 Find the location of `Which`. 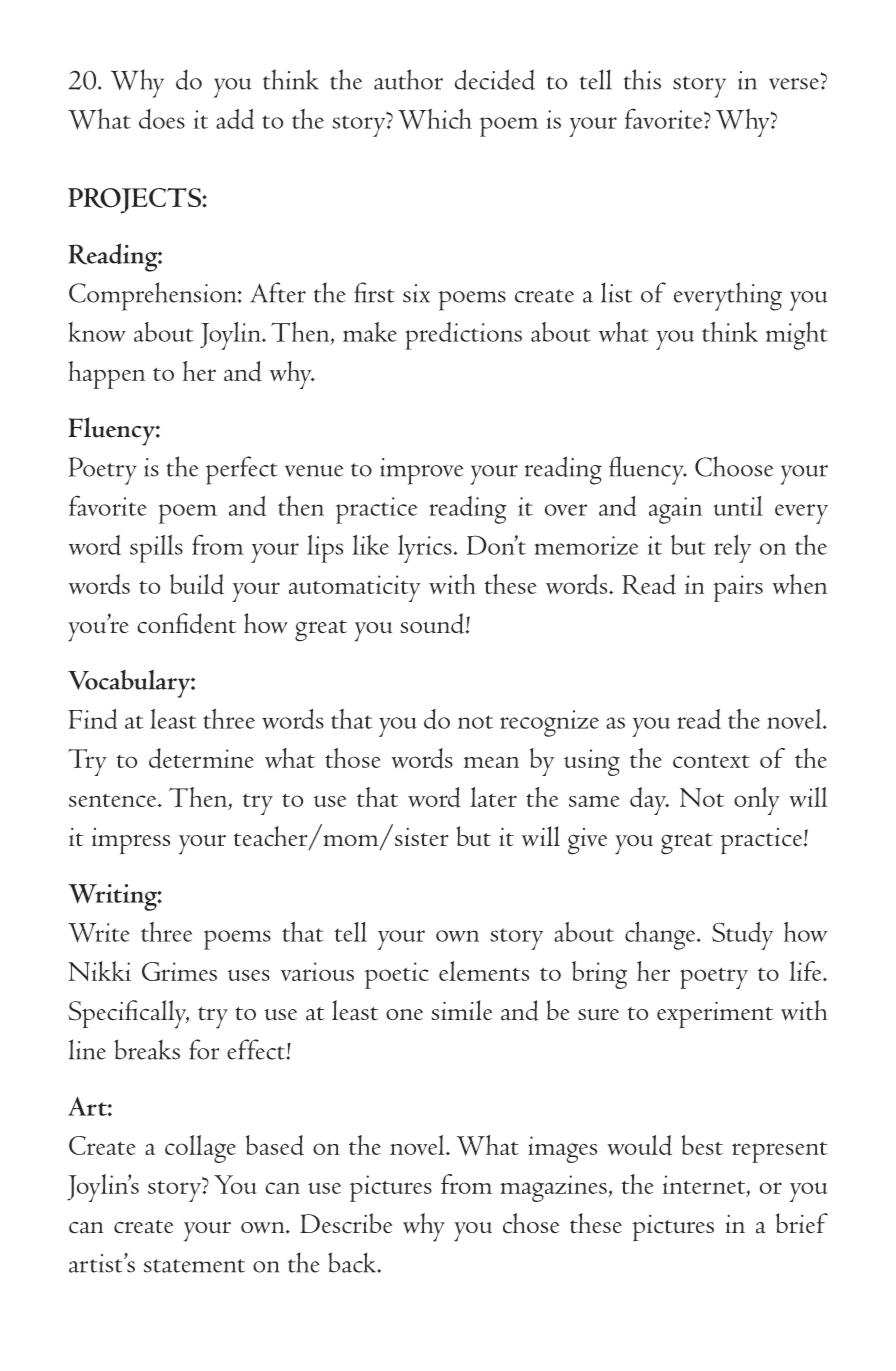

Which is located at coordinates (435, 119).
